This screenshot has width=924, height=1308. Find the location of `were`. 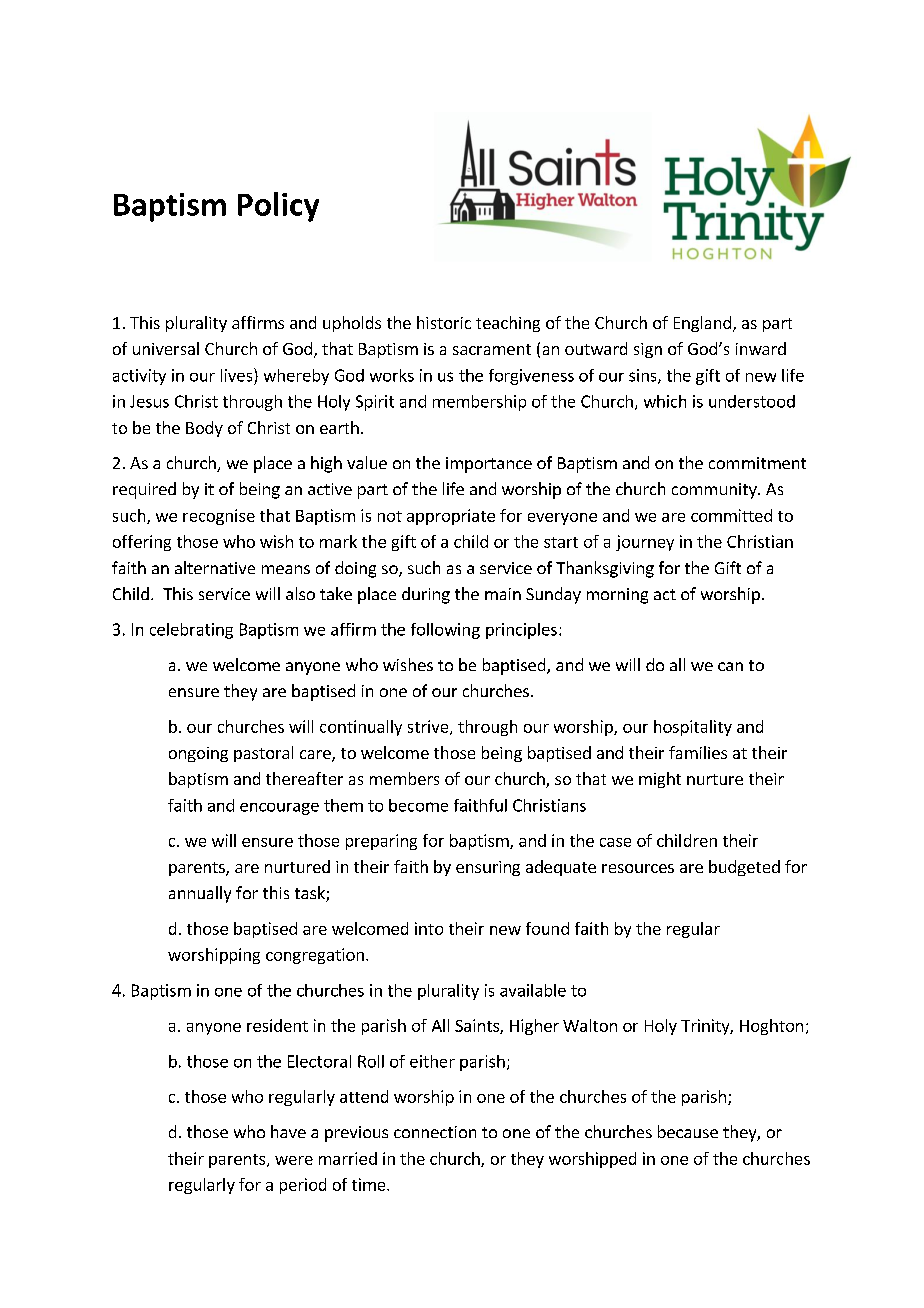

were is located at coordinates (294, 1160).
